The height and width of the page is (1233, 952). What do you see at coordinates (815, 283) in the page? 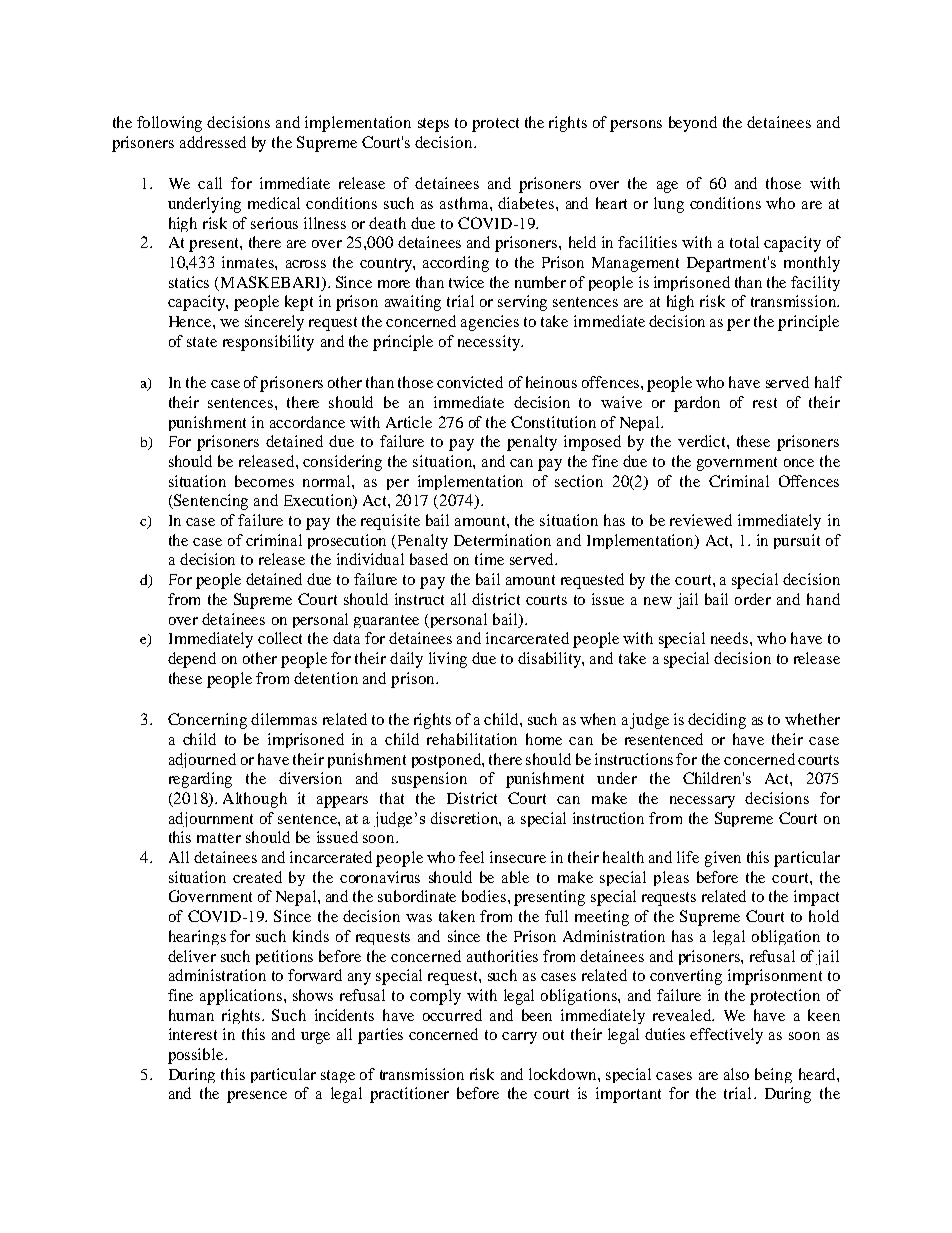
I see `facility` at bounding box center [815, 283].
